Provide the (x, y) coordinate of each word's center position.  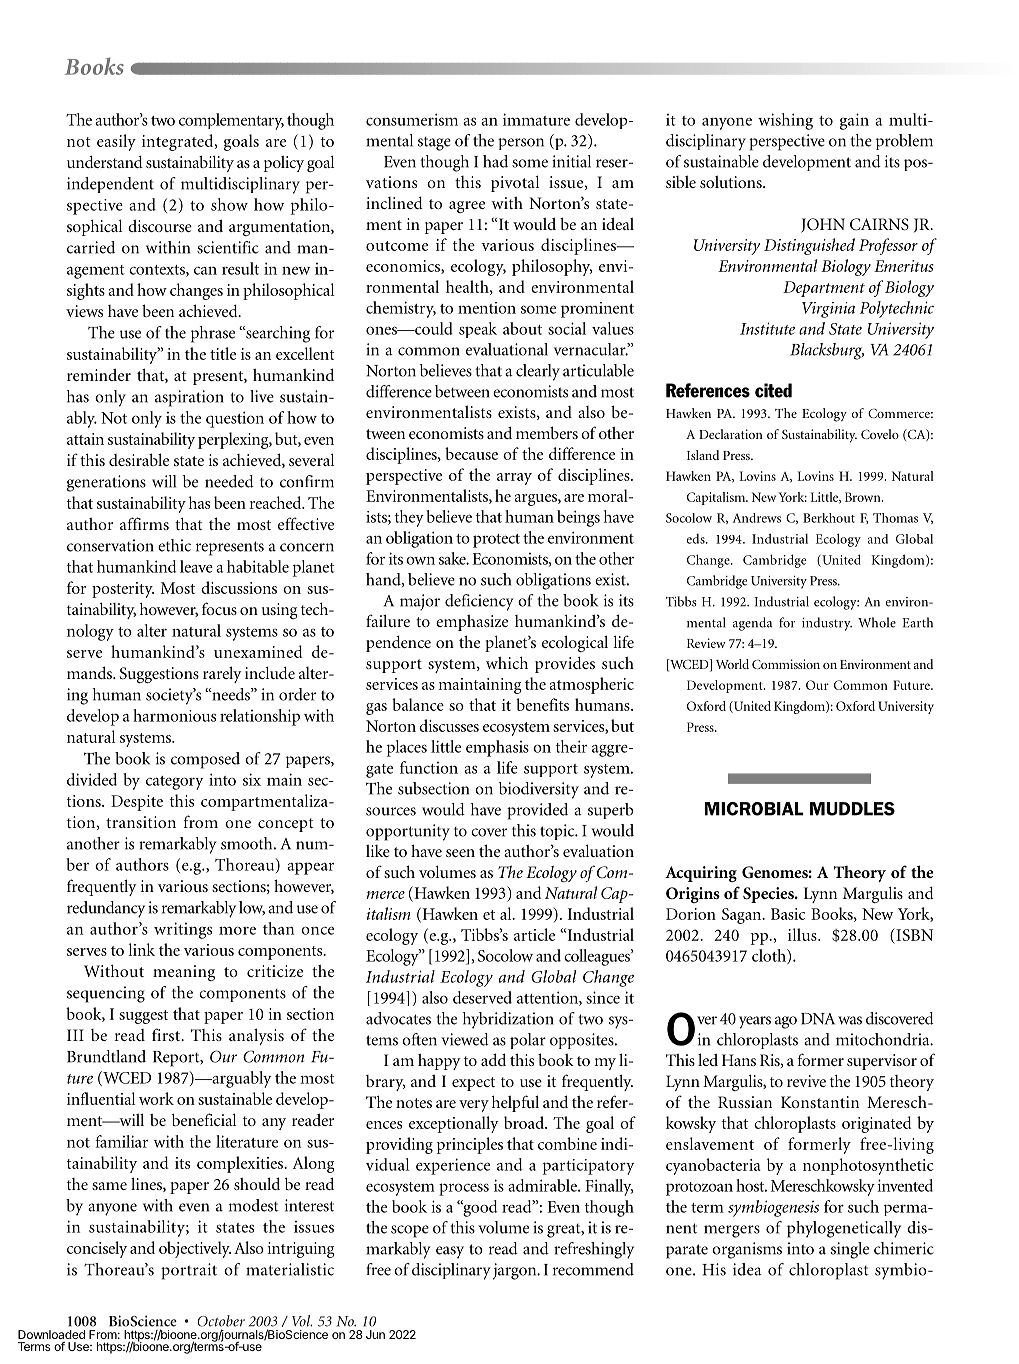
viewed (465, 1039)
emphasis (497, 748)
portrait (189, 1271)
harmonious (174, 715)
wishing (785, 121)
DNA (818, 1019)
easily (116, 142)
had (495, 161)
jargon (516, 1271)
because (471, 453)
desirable (139, 459)
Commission (786, 664)
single (850, 1250)
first (167, 1034)
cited (773, 390)
